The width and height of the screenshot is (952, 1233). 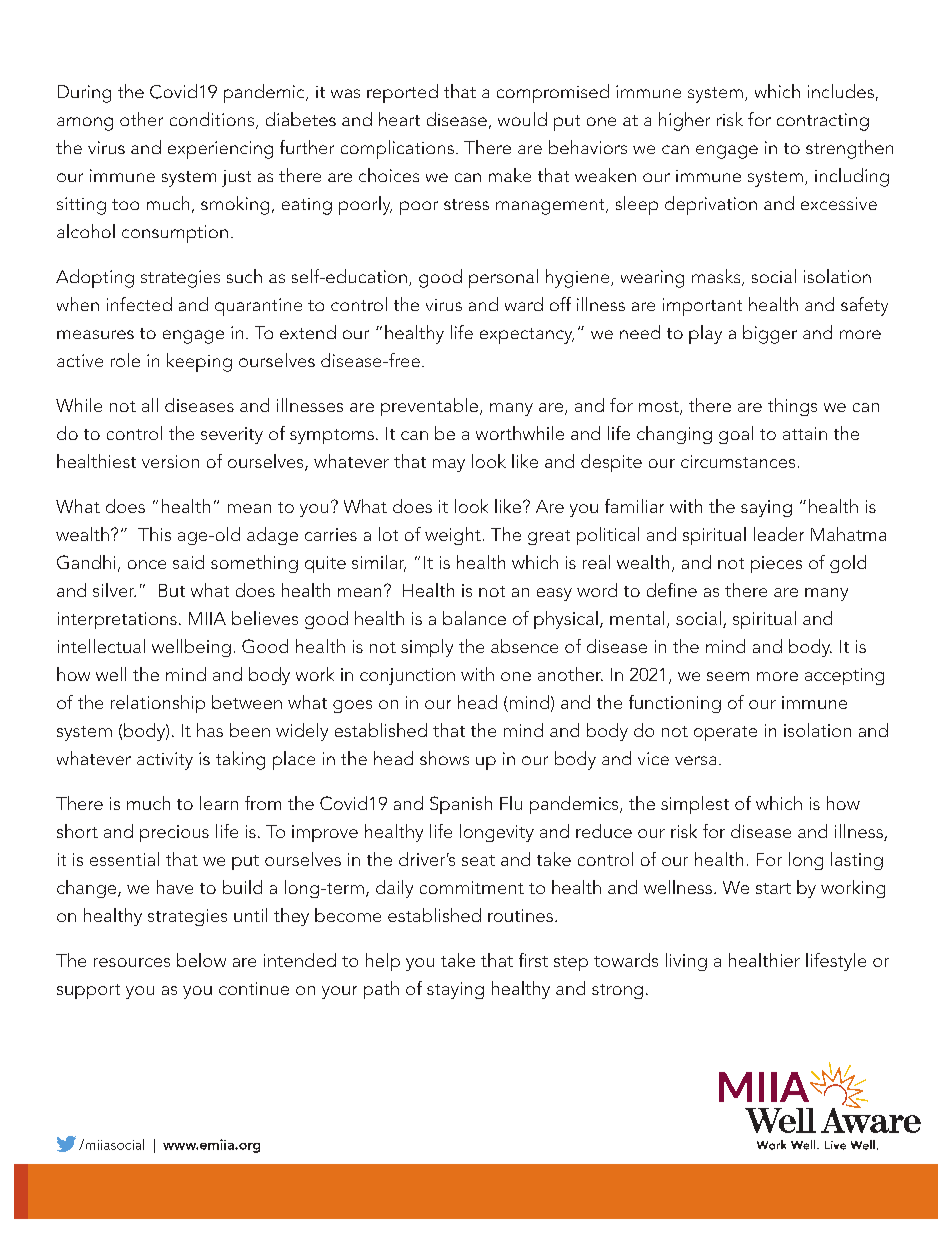 What do you see at coordinates (779, 534) in the screenshot?
I see `leader` at bounding box center [779, 534].
